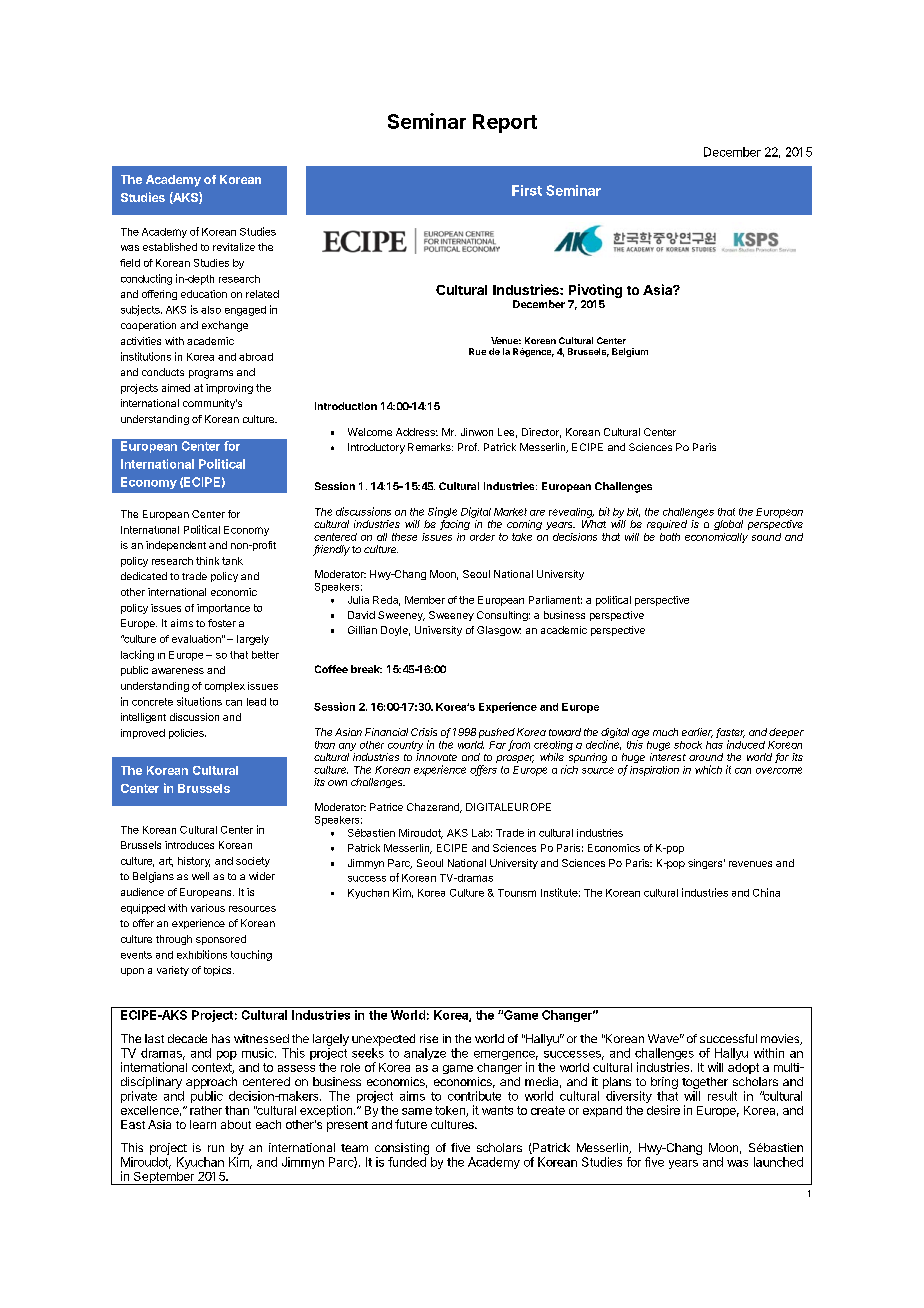 This screenshot has width=924, height=1308. What do you see at coordinates (208, 908) in the screenshot?
I see `various` at bounding box center [208, 908].
